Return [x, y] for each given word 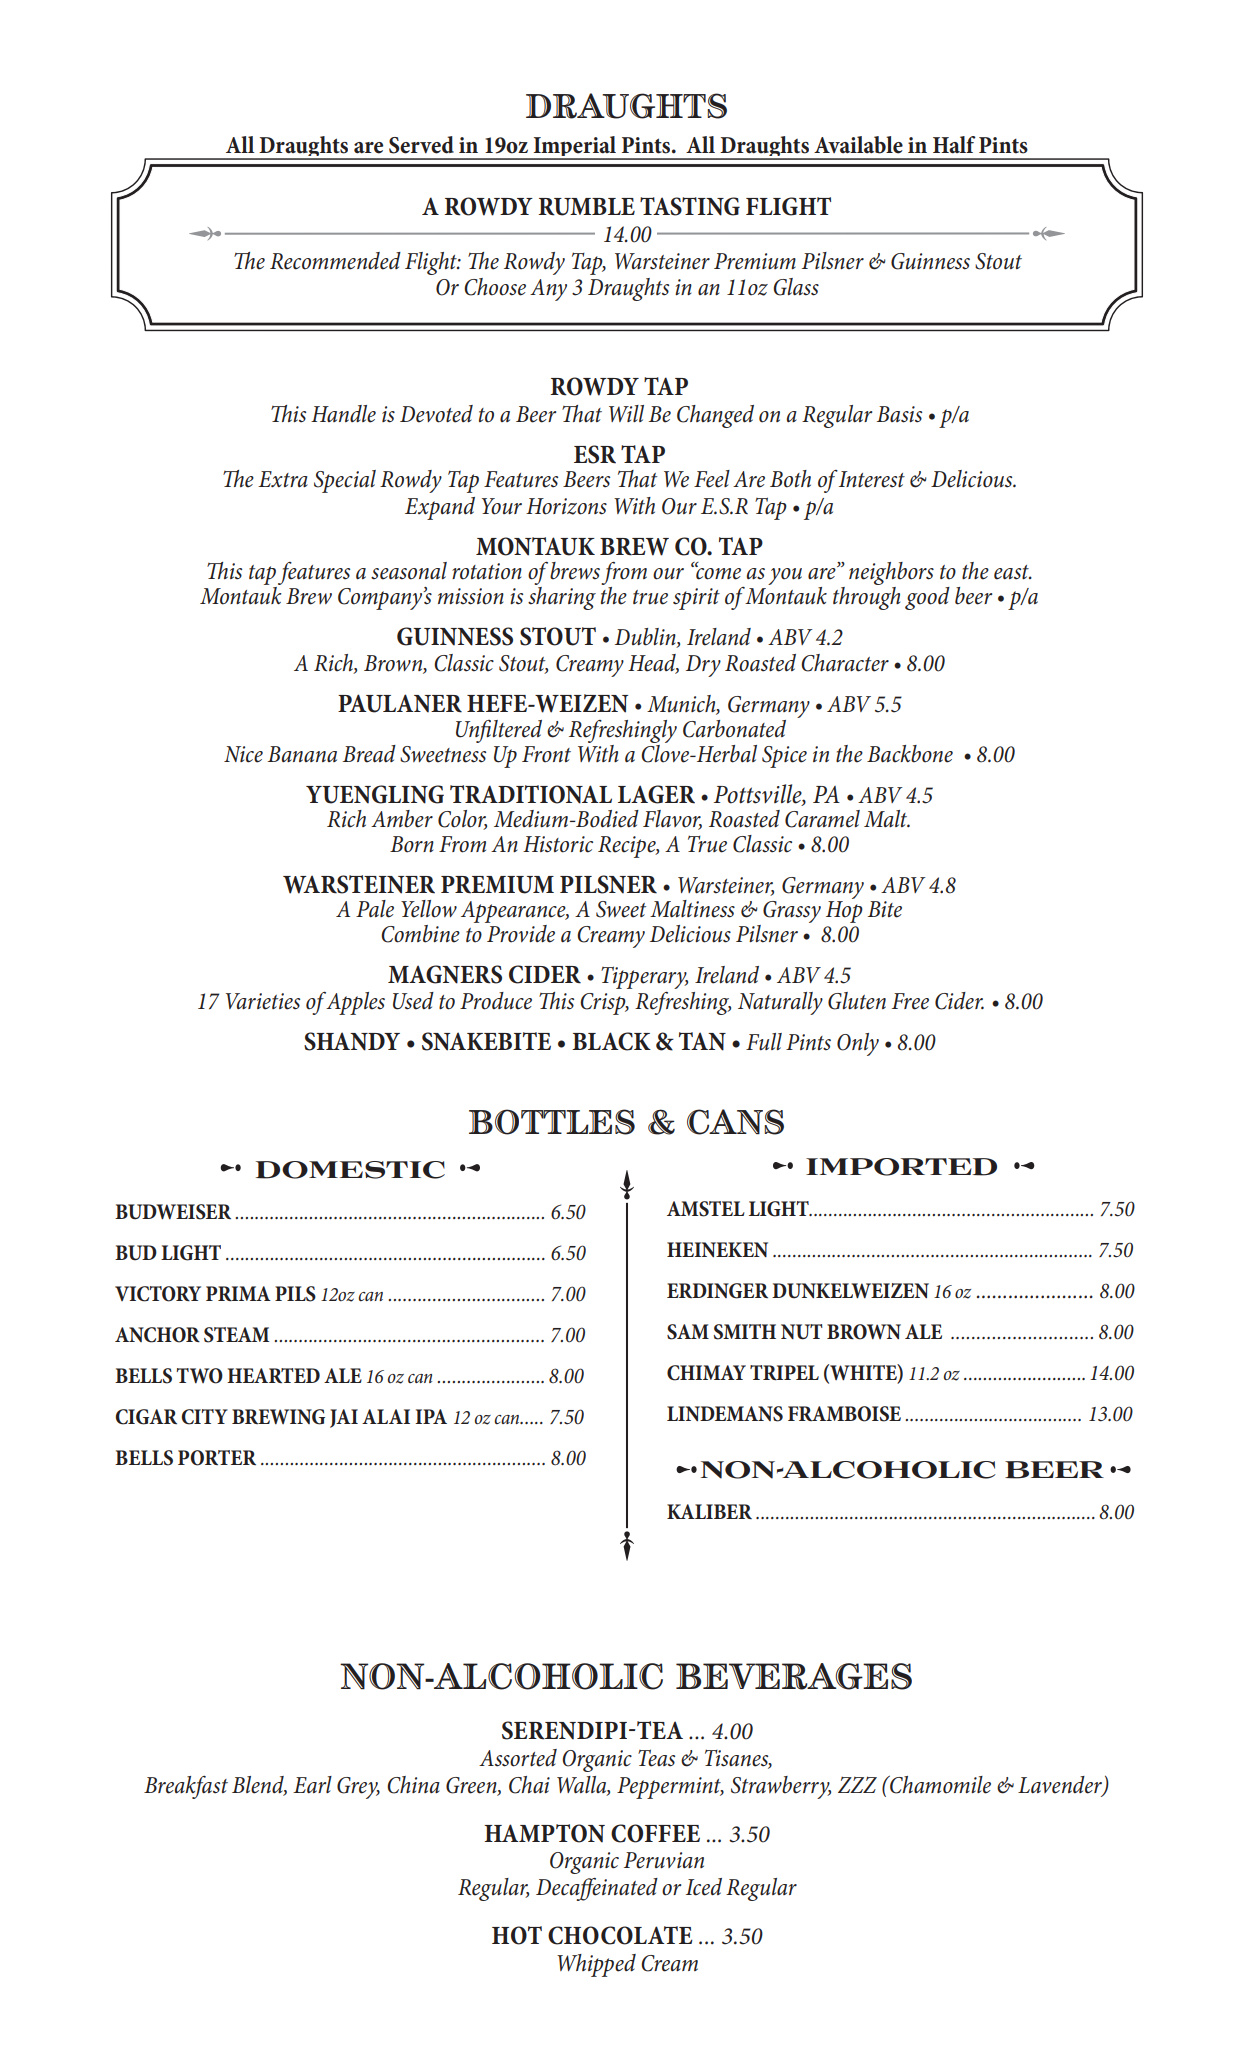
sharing [562, 597]
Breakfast [186, 1787]
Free [910, 1001]
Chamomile [939, 1784]
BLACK [611, 1041]
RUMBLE [587, 207]
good [927, 598]
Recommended [335, 261]
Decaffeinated [597, 1889]
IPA [431, 1416]
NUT [802, 1332]
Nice [243, 754]
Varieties [263, 1001]
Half [954, 145]
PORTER [217, 1458]
